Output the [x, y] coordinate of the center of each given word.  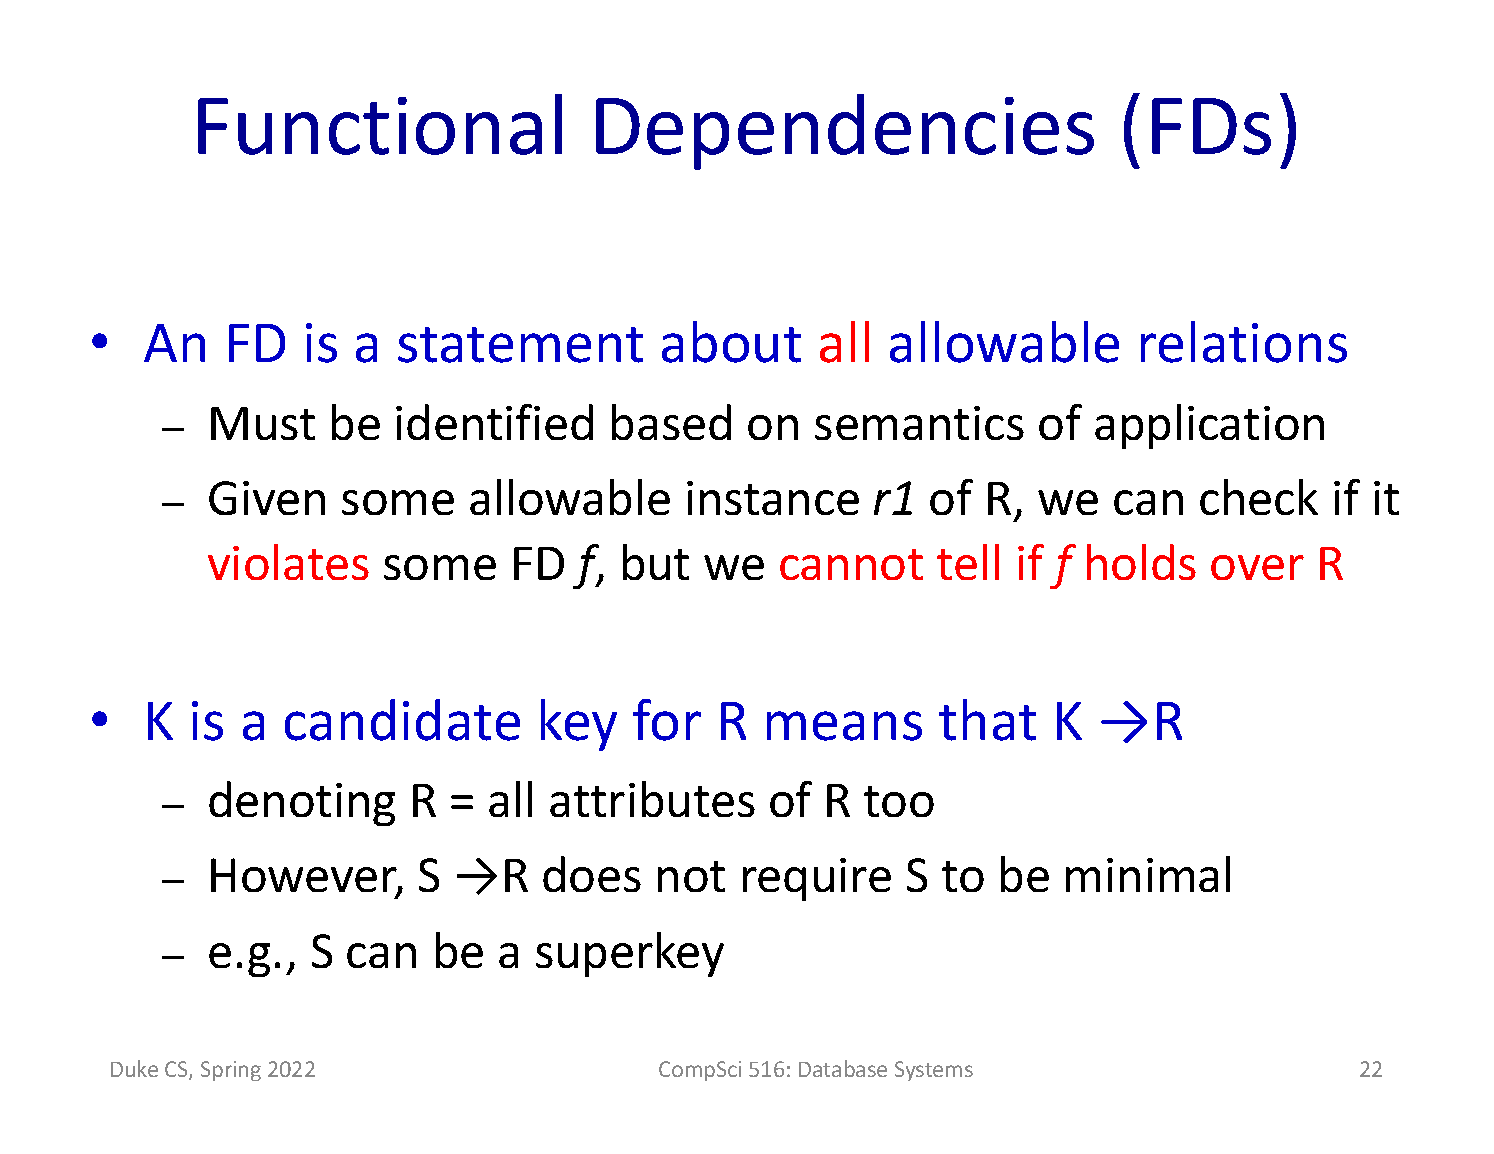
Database [843, 1068]
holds [1141, 562]
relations [1244, 342]
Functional [380, 124]
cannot [851, 564]
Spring [231, 1071]
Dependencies [845, 132]
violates [288, 562]
